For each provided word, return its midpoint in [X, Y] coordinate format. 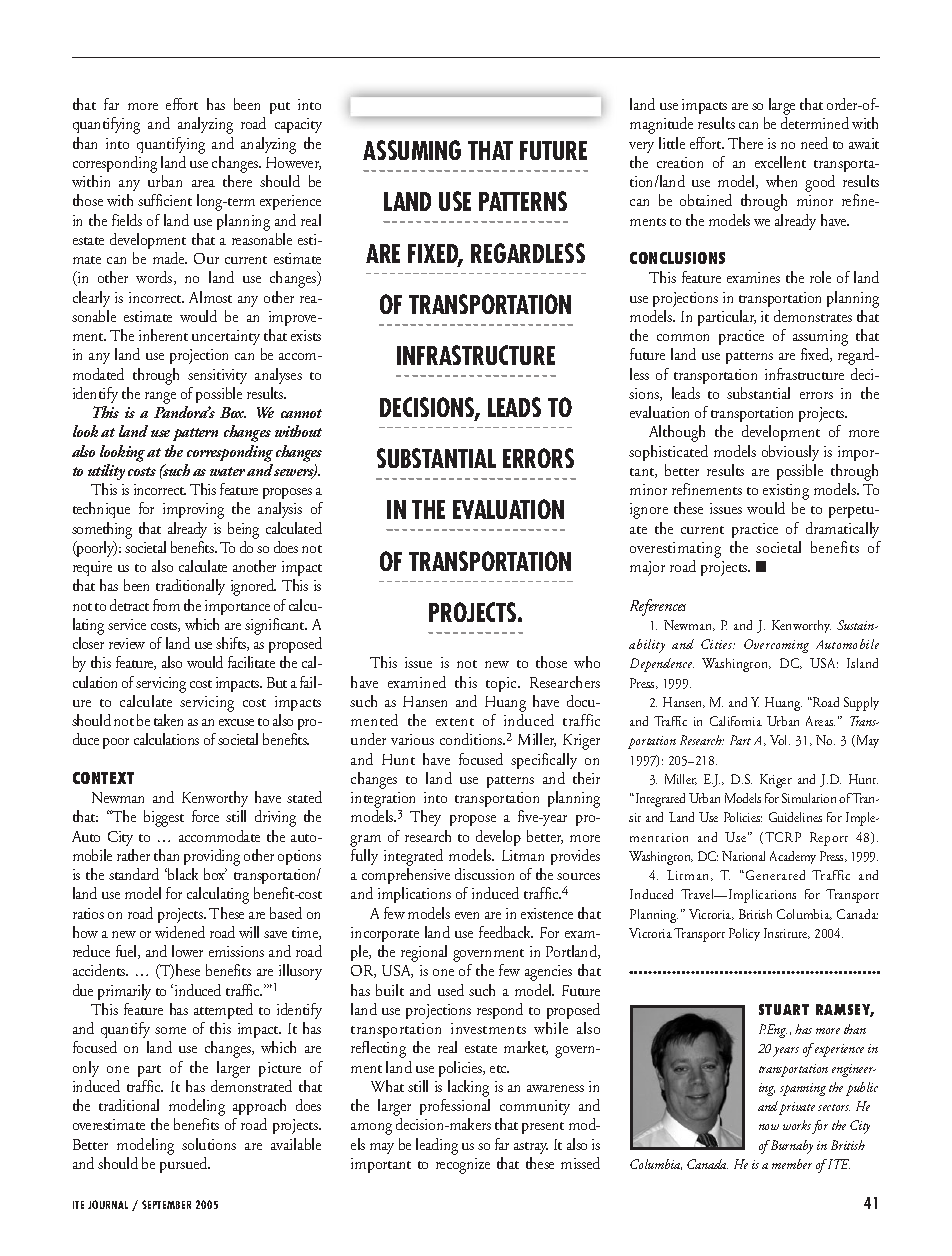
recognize [463, 1166]
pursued [185, 1165]
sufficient [165, 200]
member [792, 1164]
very [641, 147]
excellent [780, 162]
